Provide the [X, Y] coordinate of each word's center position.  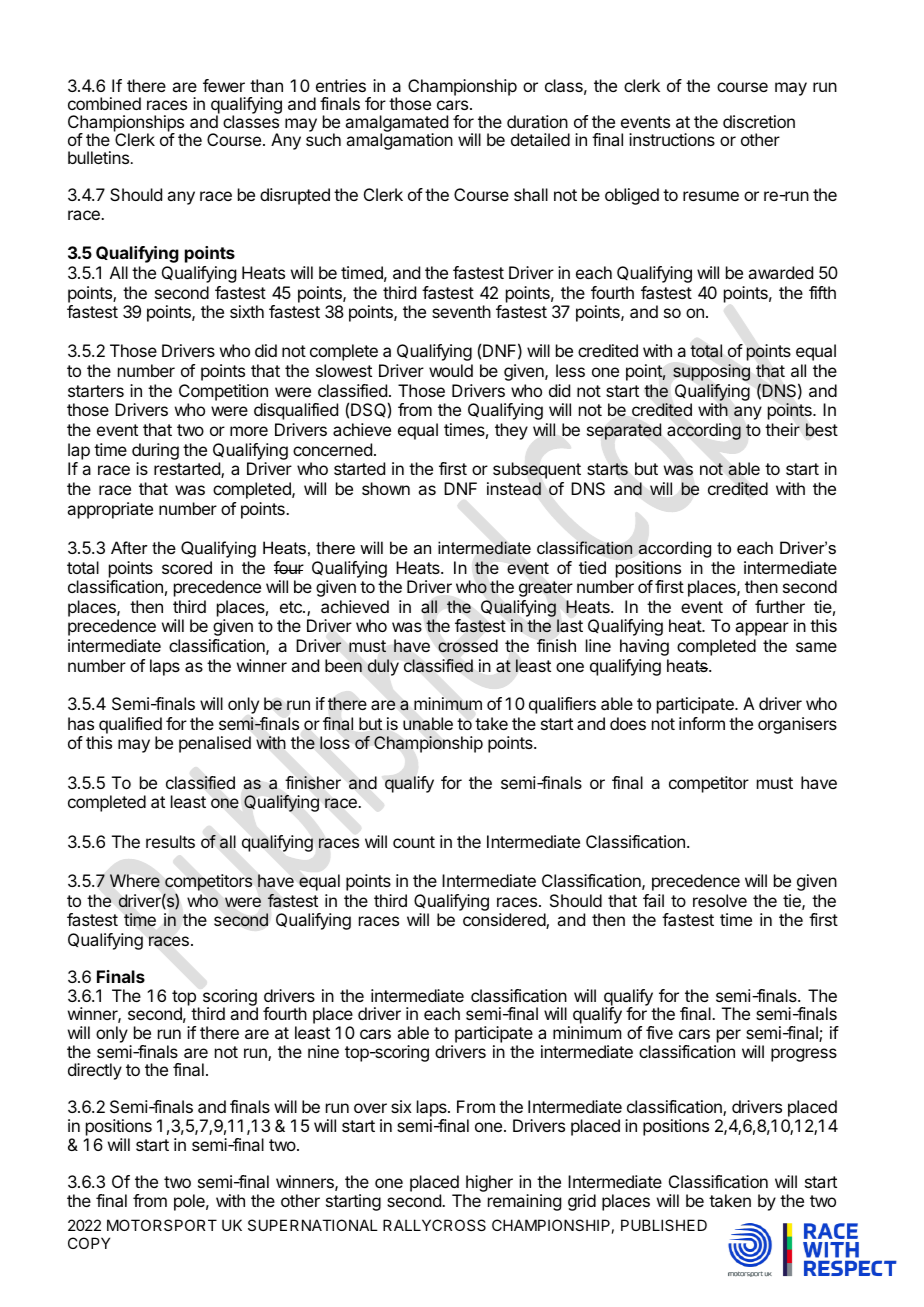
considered [505, 921]
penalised [215, 744]
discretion [759, 121]
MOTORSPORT [162, 1225]
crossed [468, 646]
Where [135, 880]
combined [104, 103]
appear [762, 629]
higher [488, 1185]
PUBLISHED [664, 1225]
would [451, 370]
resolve [720, 900]
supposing [711, 372]
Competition [223, 392]
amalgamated [396, 125]
